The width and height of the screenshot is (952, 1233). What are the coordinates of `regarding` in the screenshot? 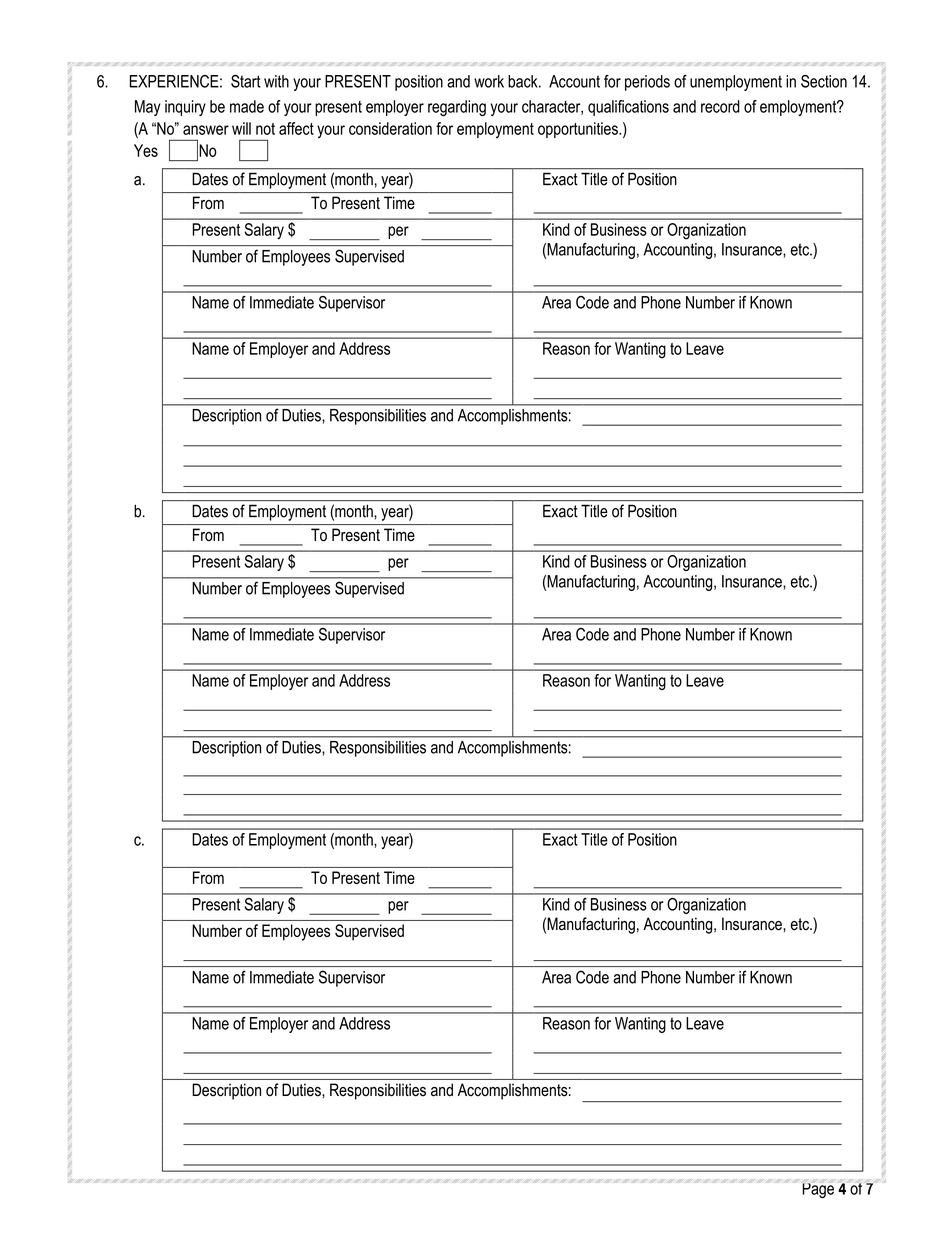 It's located at (457, 108).
